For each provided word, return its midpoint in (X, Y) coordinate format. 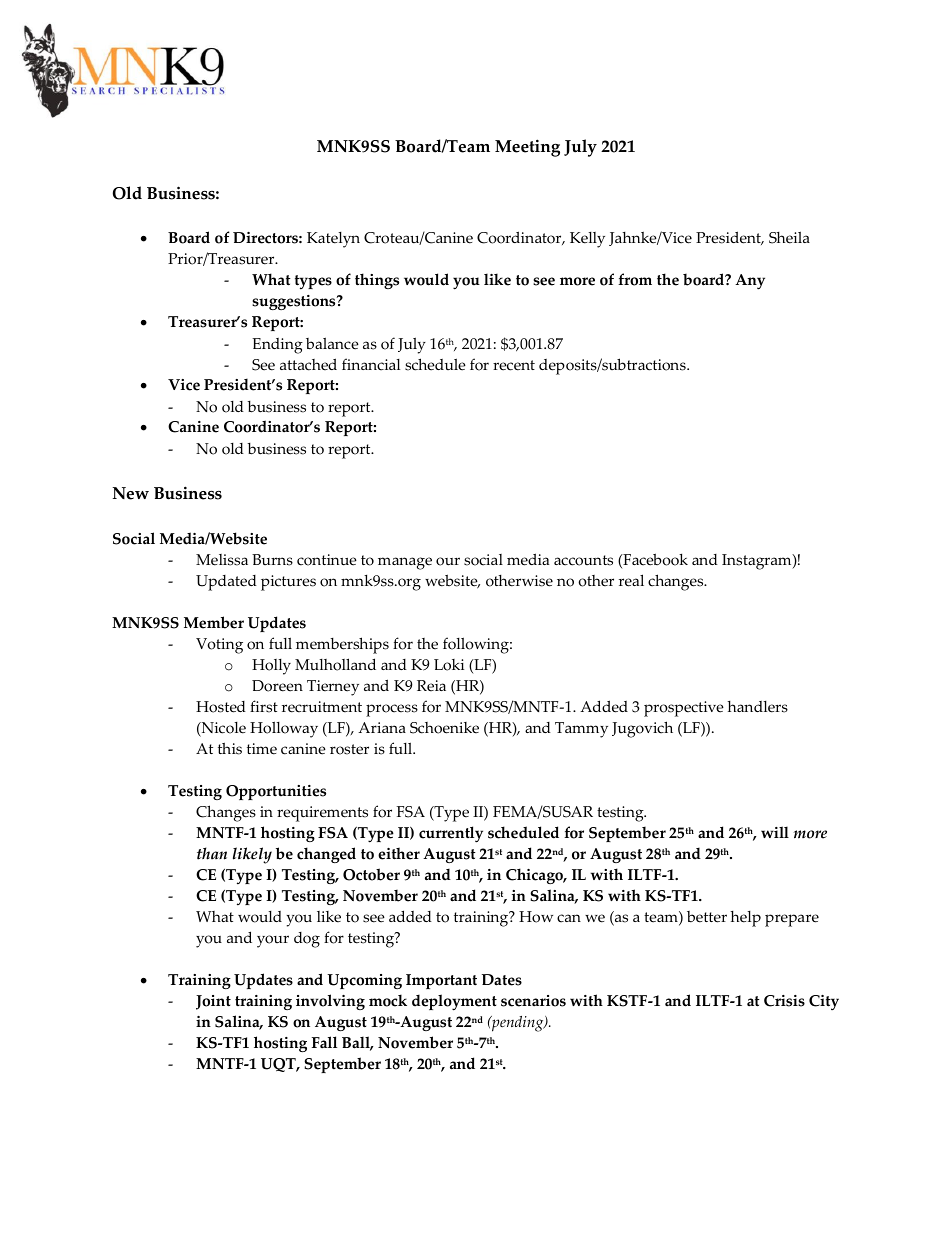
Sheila (789, 237)
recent (514, 365)
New (131, 493)
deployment (454, 1002)
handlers (757, 707)
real (631, 580)
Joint (213, 1002)
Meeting (527, 148)
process (392, 710)
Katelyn (333, 240)
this (230, 748)
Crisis (784, 1001)
